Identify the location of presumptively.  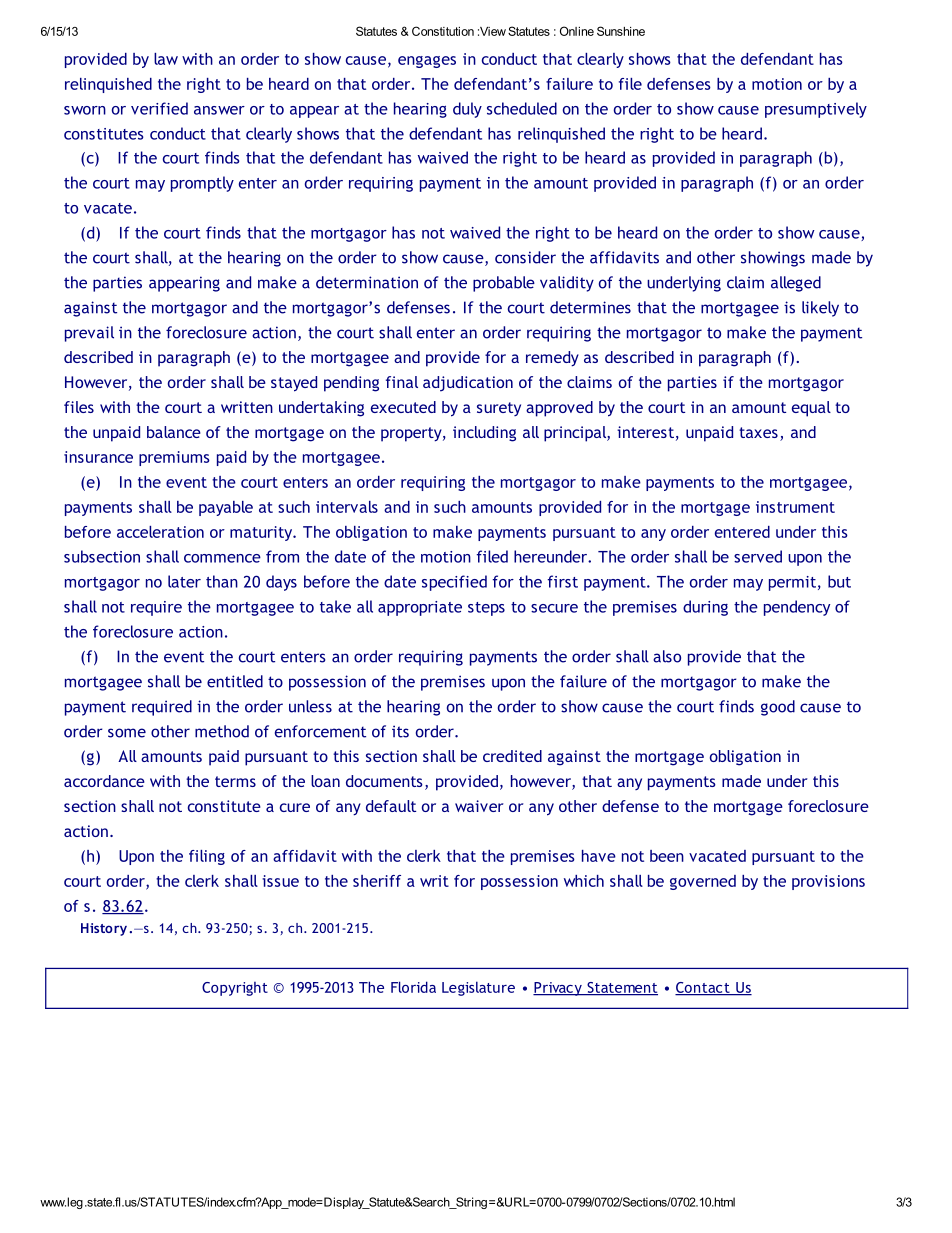
(816, 110).
